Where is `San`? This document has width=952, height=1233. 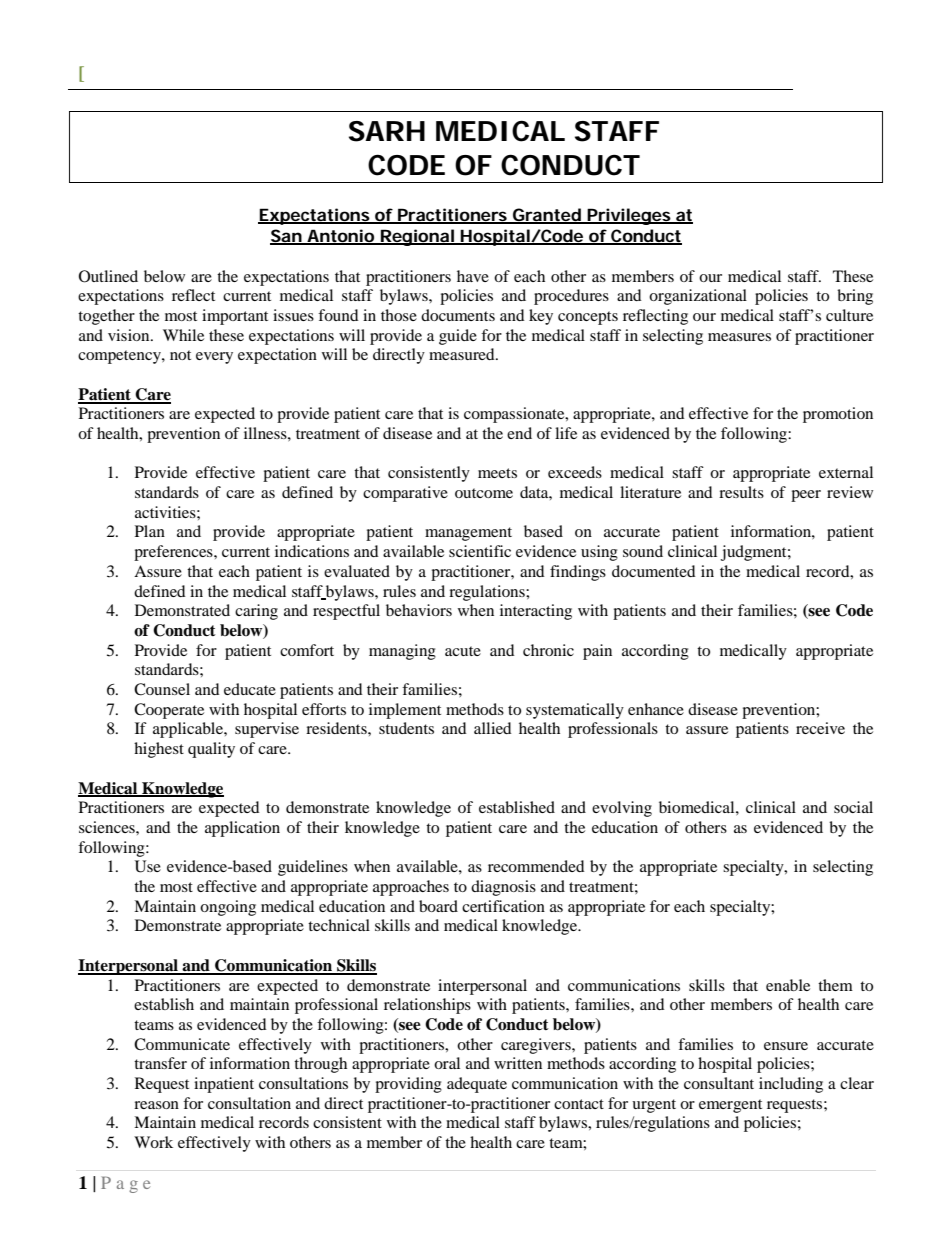 San is located at coordinates (286, 236).
